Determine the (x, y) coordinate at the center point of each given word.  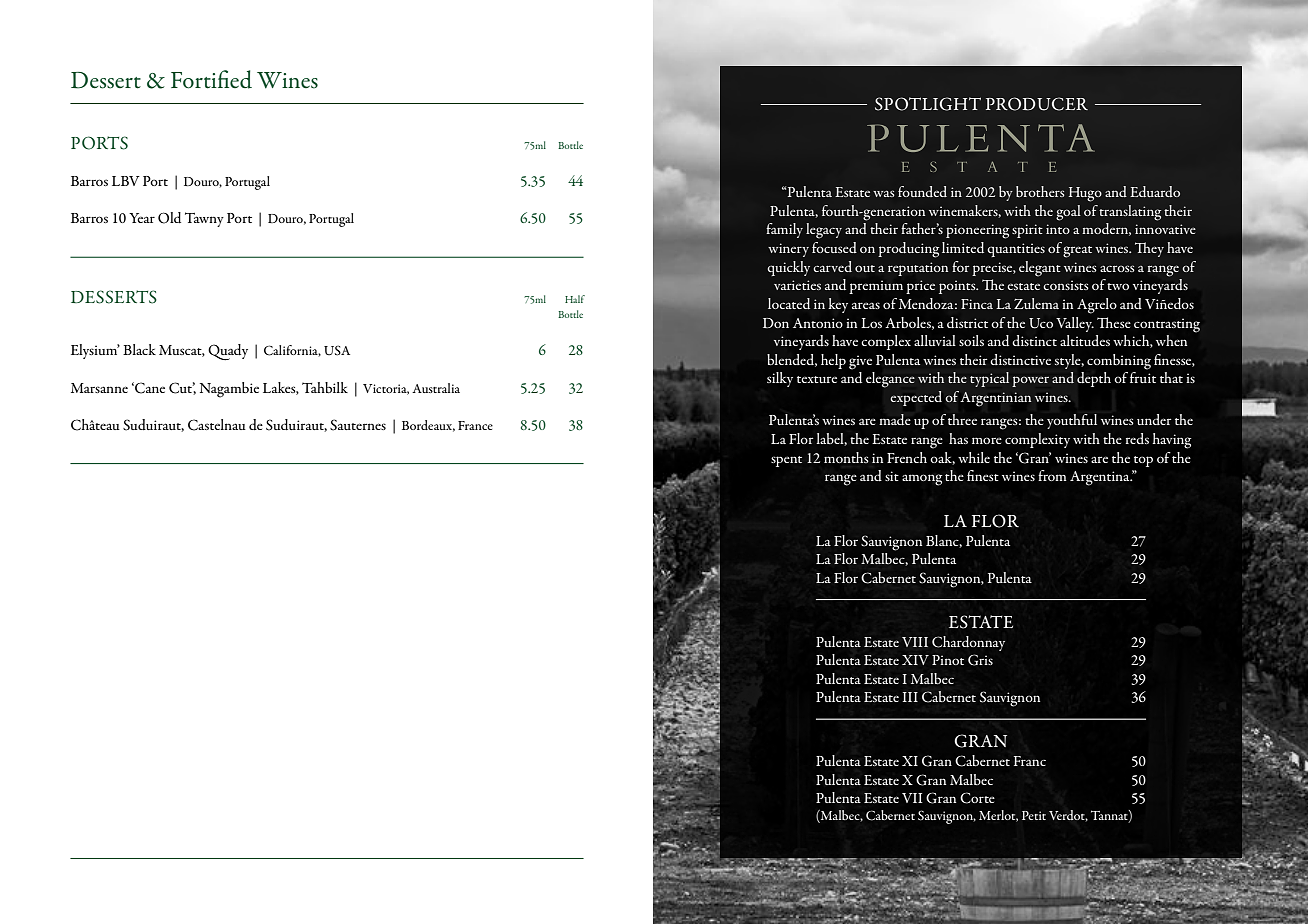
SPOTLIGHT (928, 104)
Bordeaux (428, 426)
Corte (977, 798)
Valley (1075, 324)
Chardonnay (968, 643)
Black (139, 349)
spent (786, 461)
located (789, 303)
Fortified (211, 79)
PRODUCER (1037, 104)
